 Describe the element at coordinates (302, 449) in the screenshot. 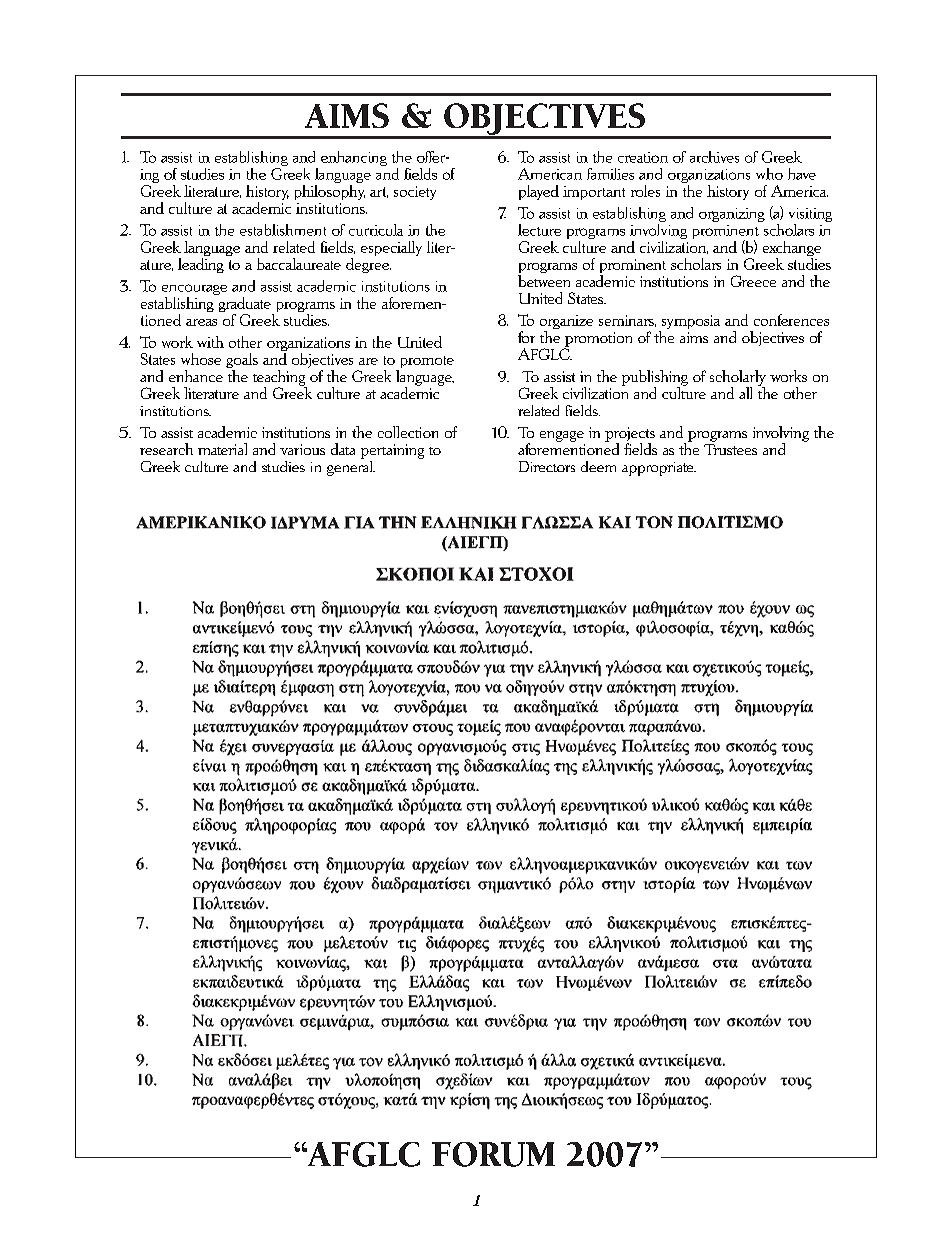

I see `various` at that location.
